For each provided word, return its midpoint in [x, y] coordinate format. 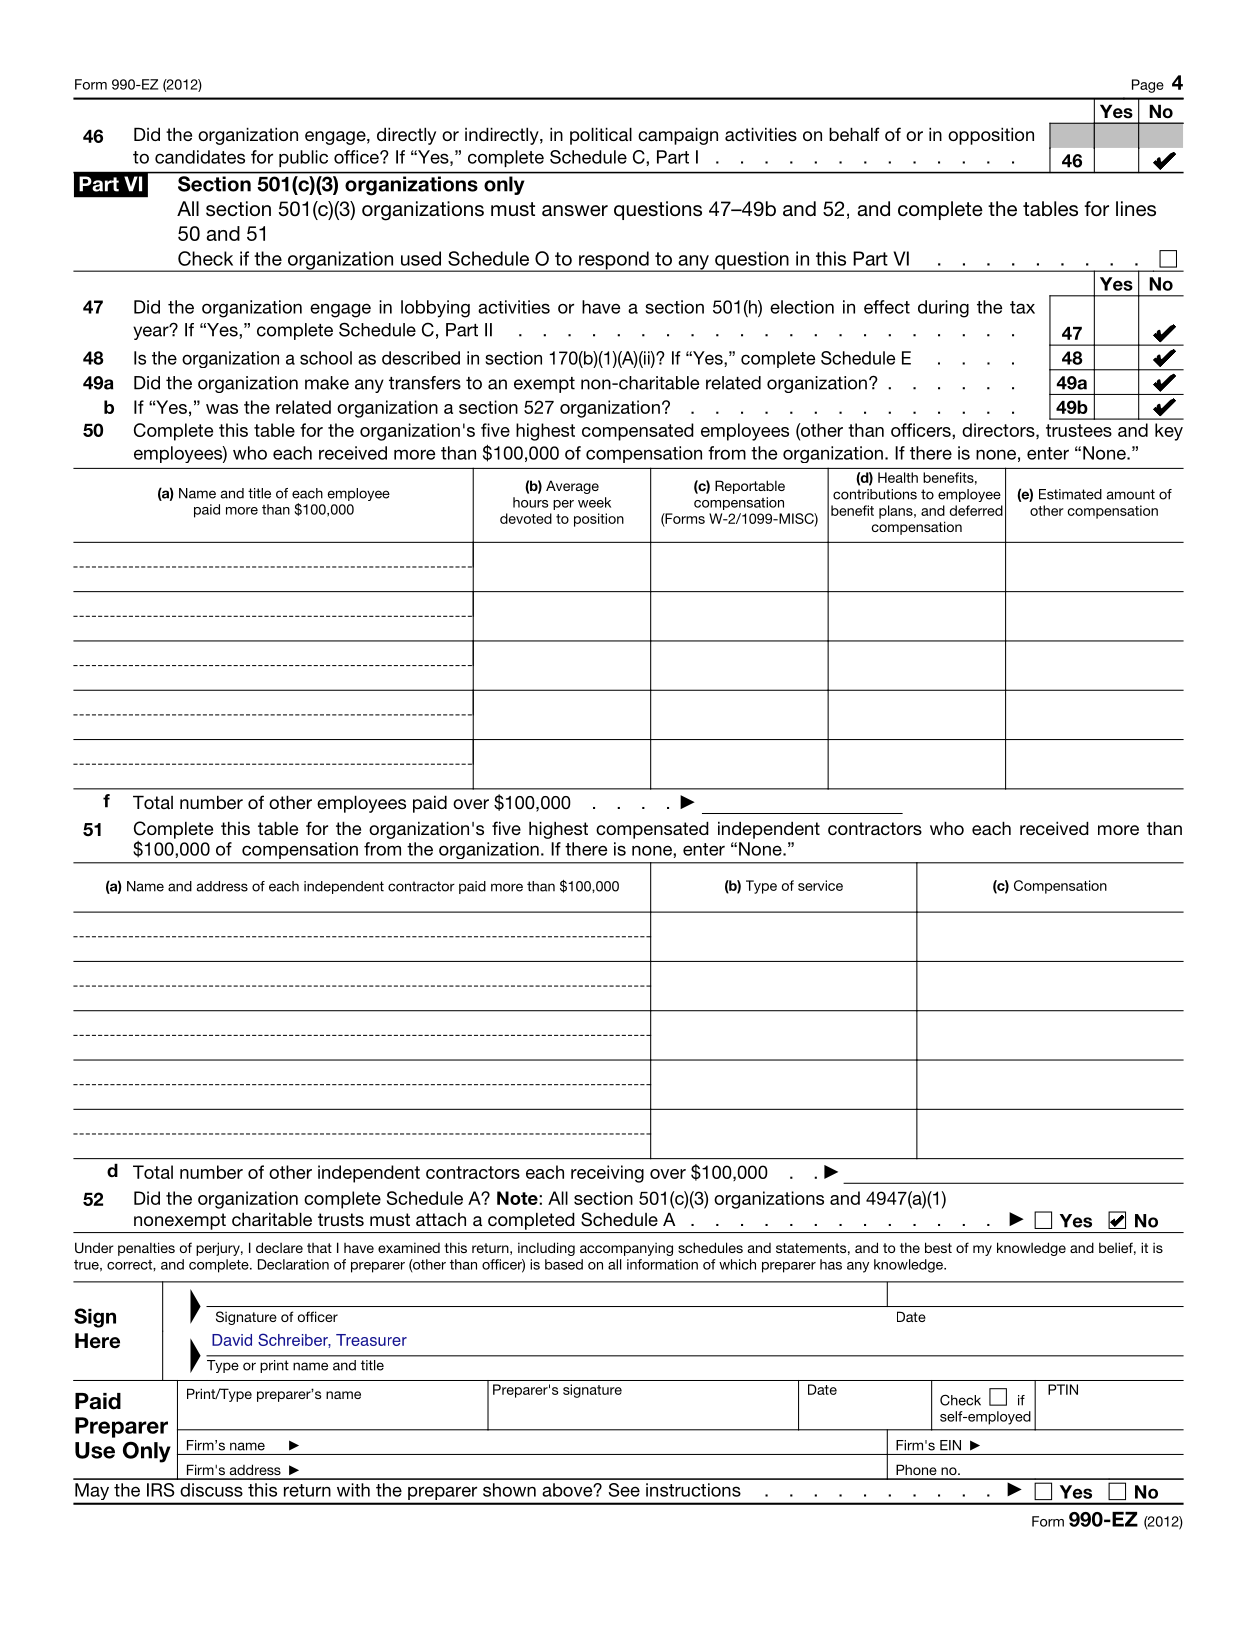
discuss [211, 1490]
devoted [526, 518]
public [303, 158]
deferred [976, 510]
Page [1148, 86]
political [601, 136]
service [820, 885]
